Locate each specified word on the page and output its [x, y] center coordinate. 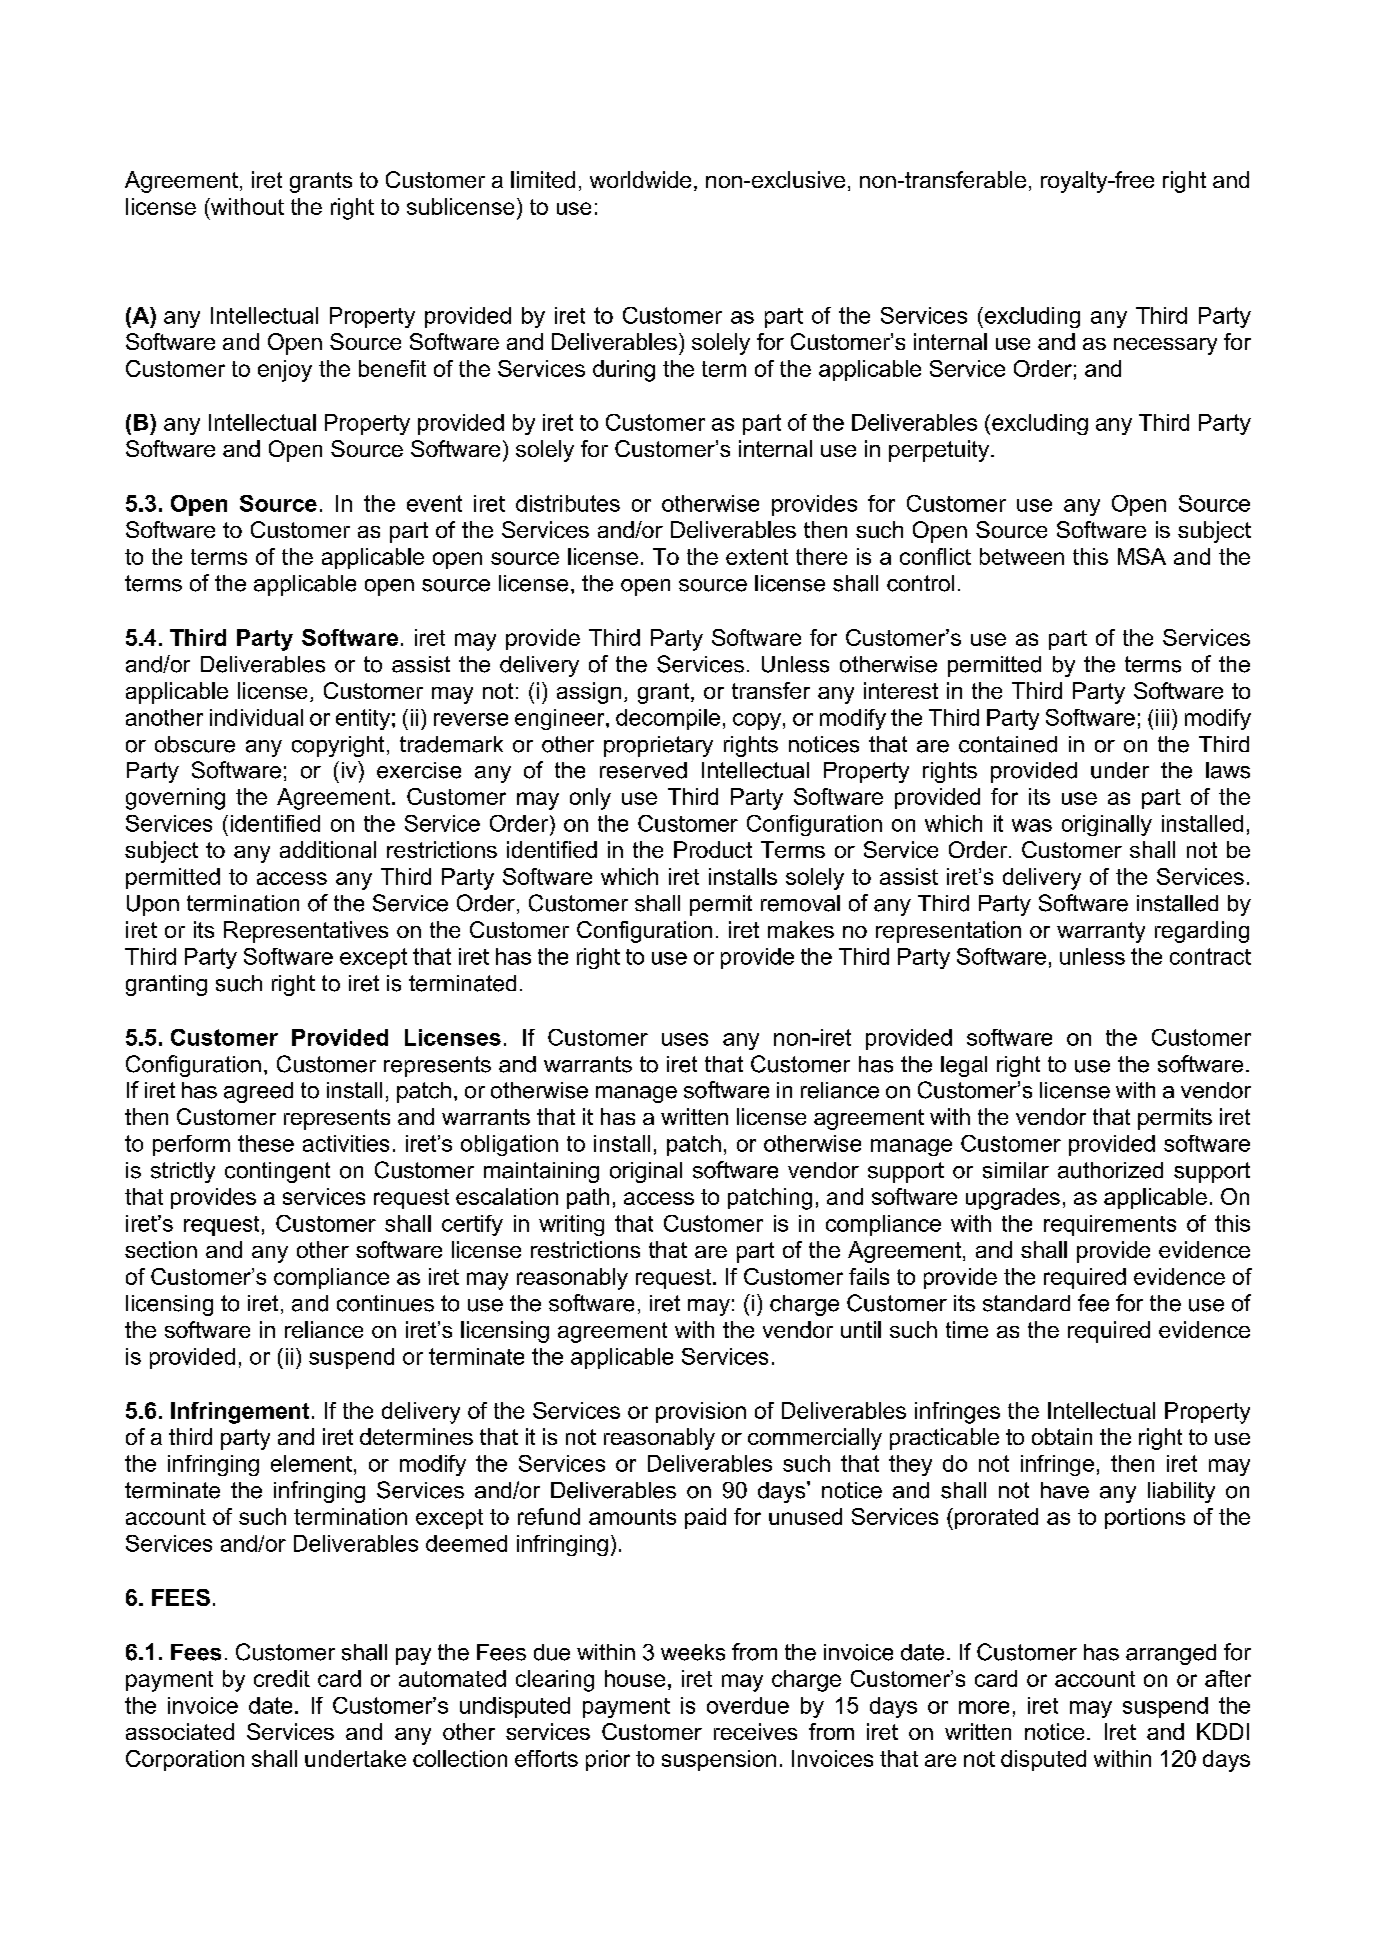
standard [1026, 1303]
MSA [1142, 556]
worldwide [640, 179]
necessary [1165, 346]
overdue [748, 1705]
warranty [1101, 932]
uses [685, 1039]
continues [385, 1303]
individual [256, 717]
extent [757, 557]
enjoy [285, 371]
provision [701, 1412]
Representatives [306, 932]
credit [282, 1678]
